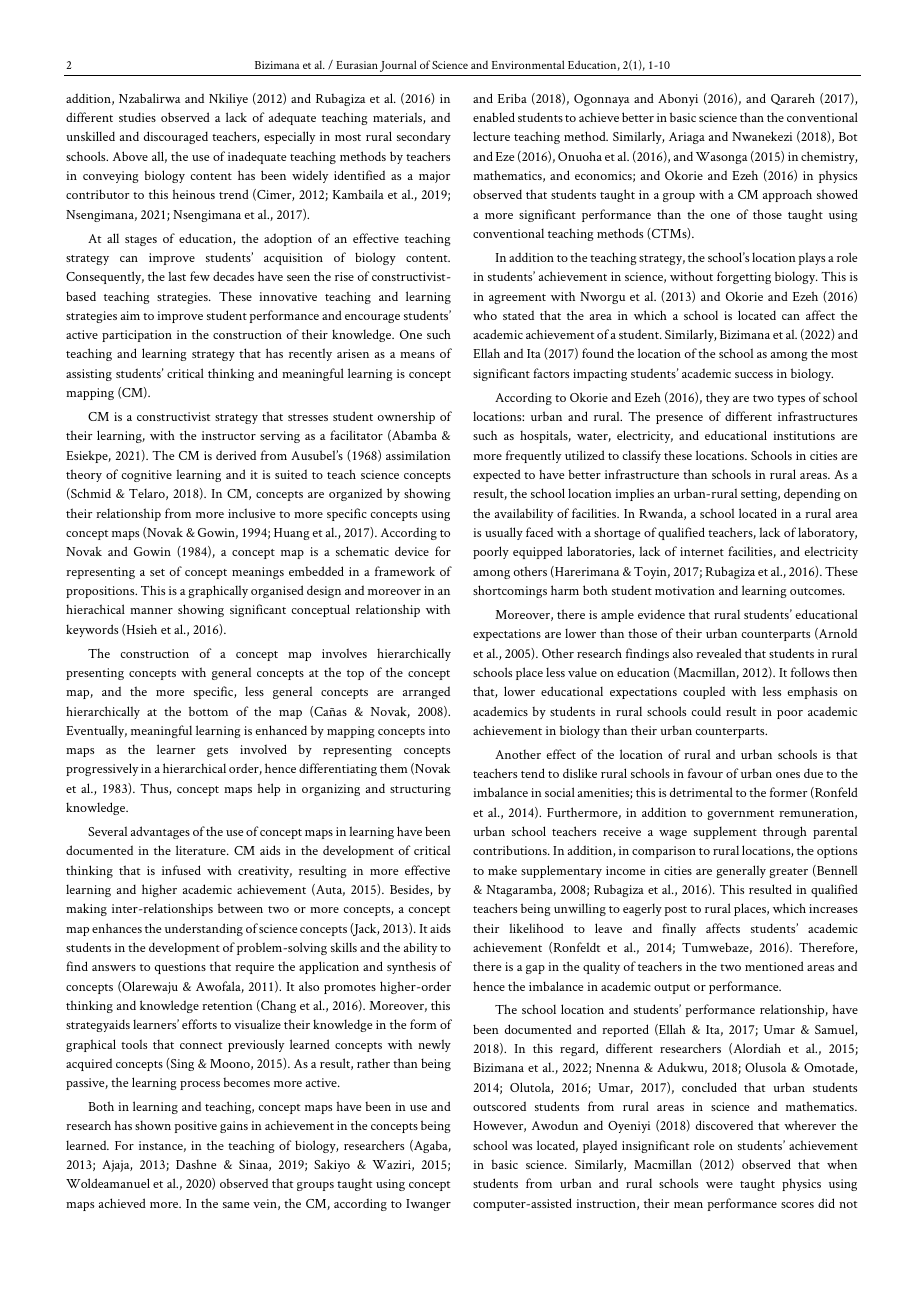 This screenshot has height=1307, width=924. Describe the element at coordinates (740, 815) in the screenshot. I see `government` at that location.
